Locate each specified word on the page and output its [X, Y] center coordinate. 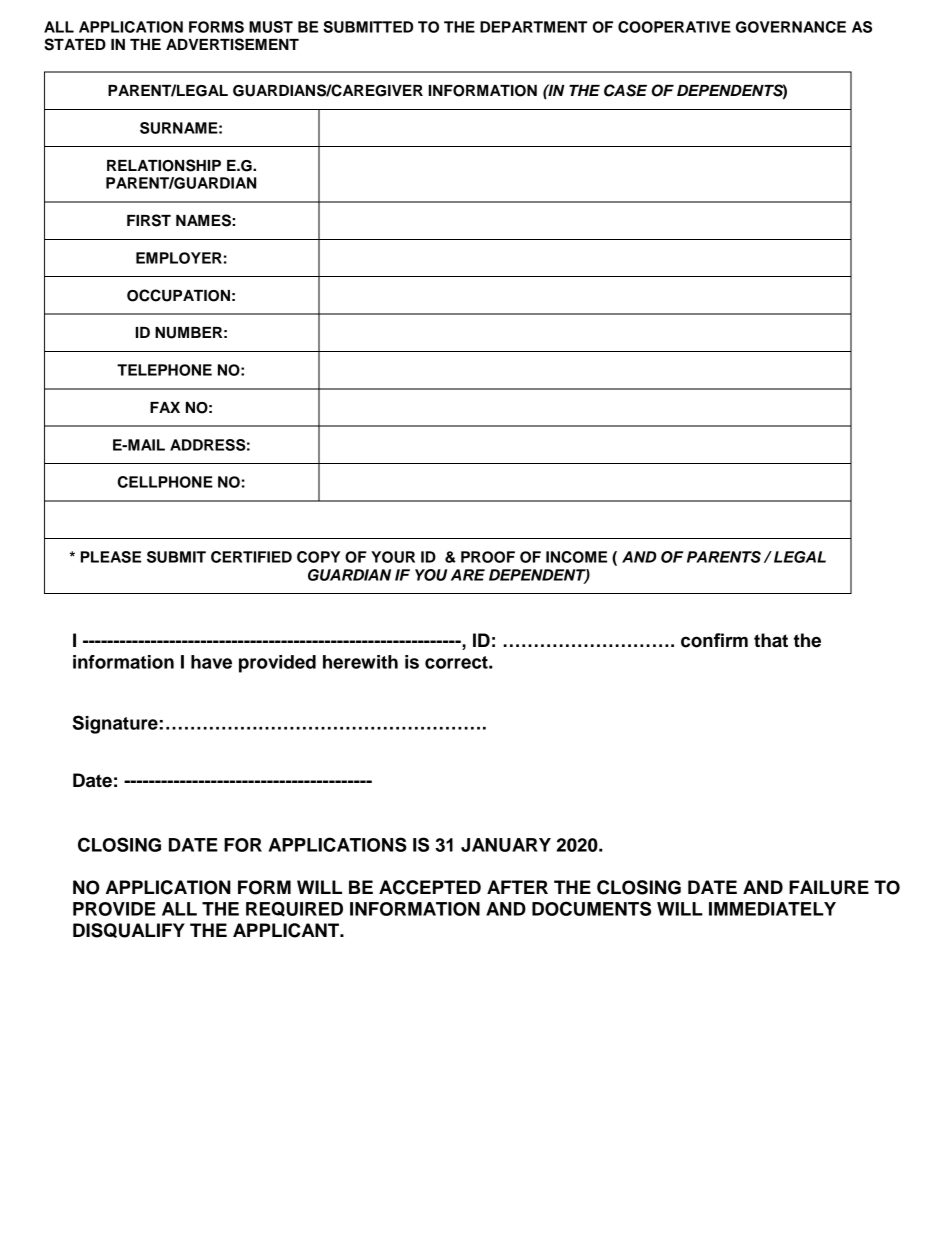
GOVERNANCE [791, 27]
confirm [714, 640]
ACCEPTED [430, 887]
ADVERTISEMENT [232, 44]
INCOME [576, 557]
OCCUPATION [178, 295]
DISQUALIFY [129, 930]
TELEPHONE [164, 370]
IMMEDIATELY [772, 909]
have [211, 662]
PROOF [488, 557]
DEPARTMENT [533, 27]
